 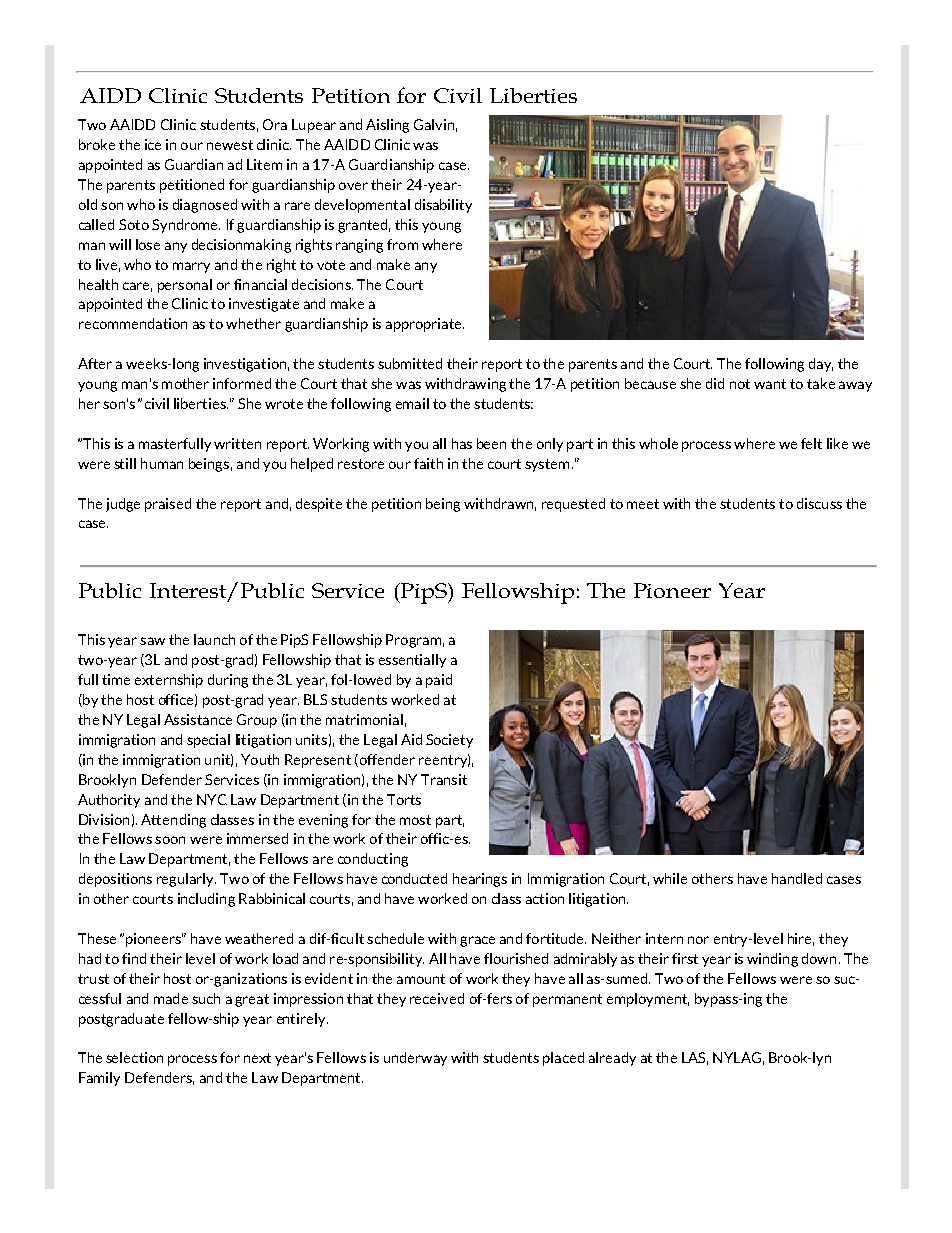 I want to click on discuss, so click(x=819, y=503).
